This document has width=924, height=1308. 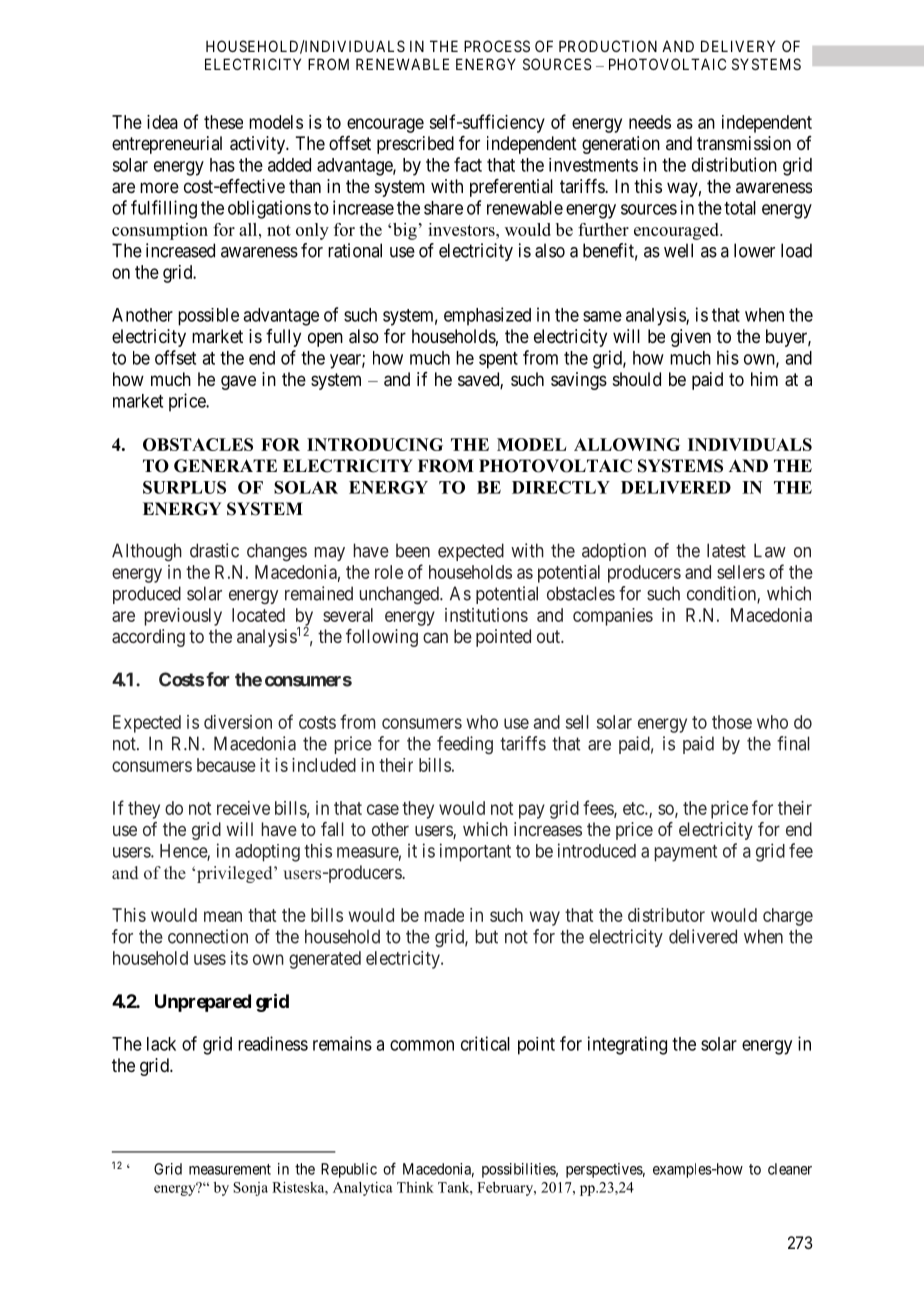 I want to click on Sonja, so click(x=250, y=1189).
